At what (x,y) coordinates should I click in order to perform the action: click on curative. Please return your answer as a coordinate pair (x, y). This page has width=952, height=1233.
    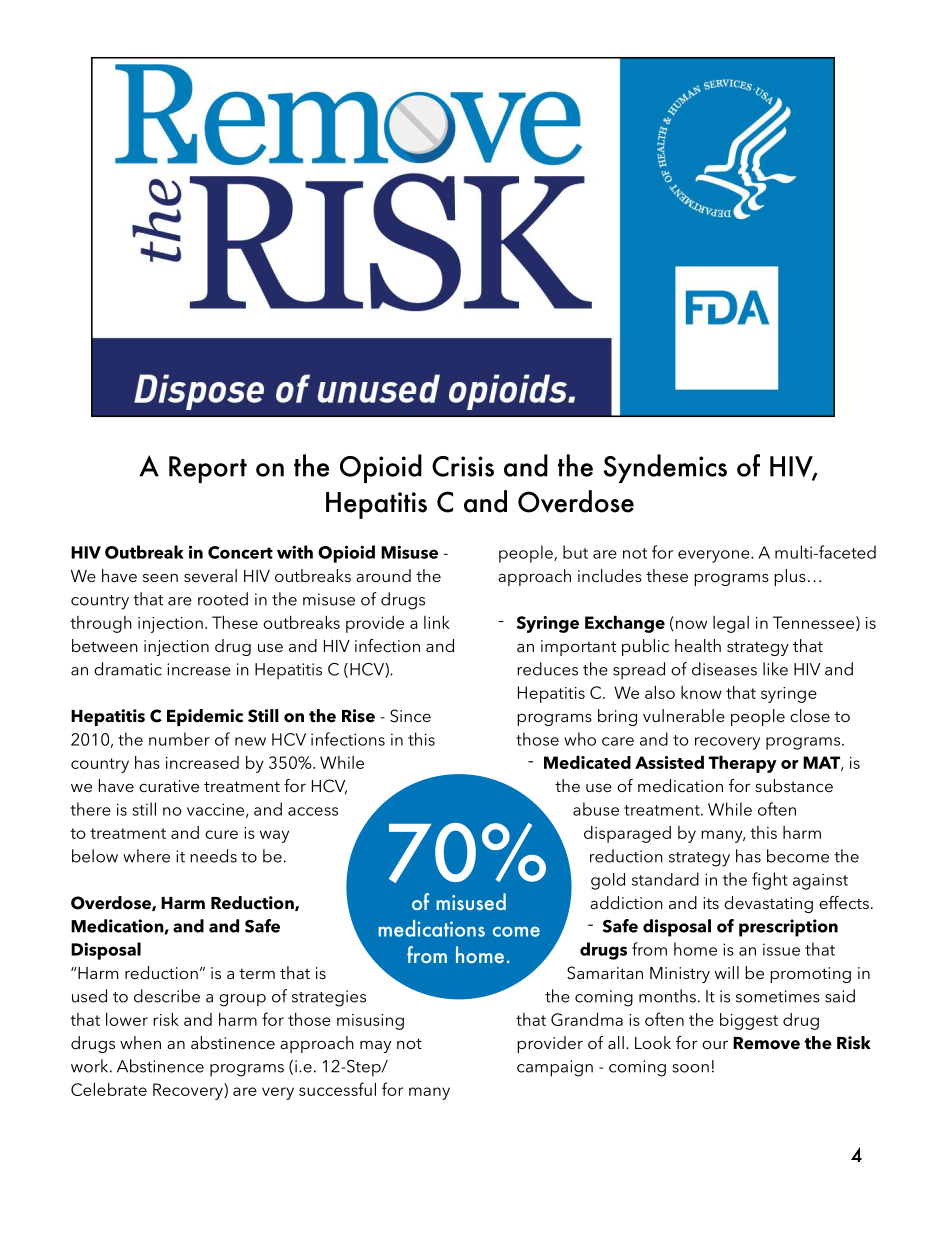
    Looking at the image, I should click on (169, 786).
